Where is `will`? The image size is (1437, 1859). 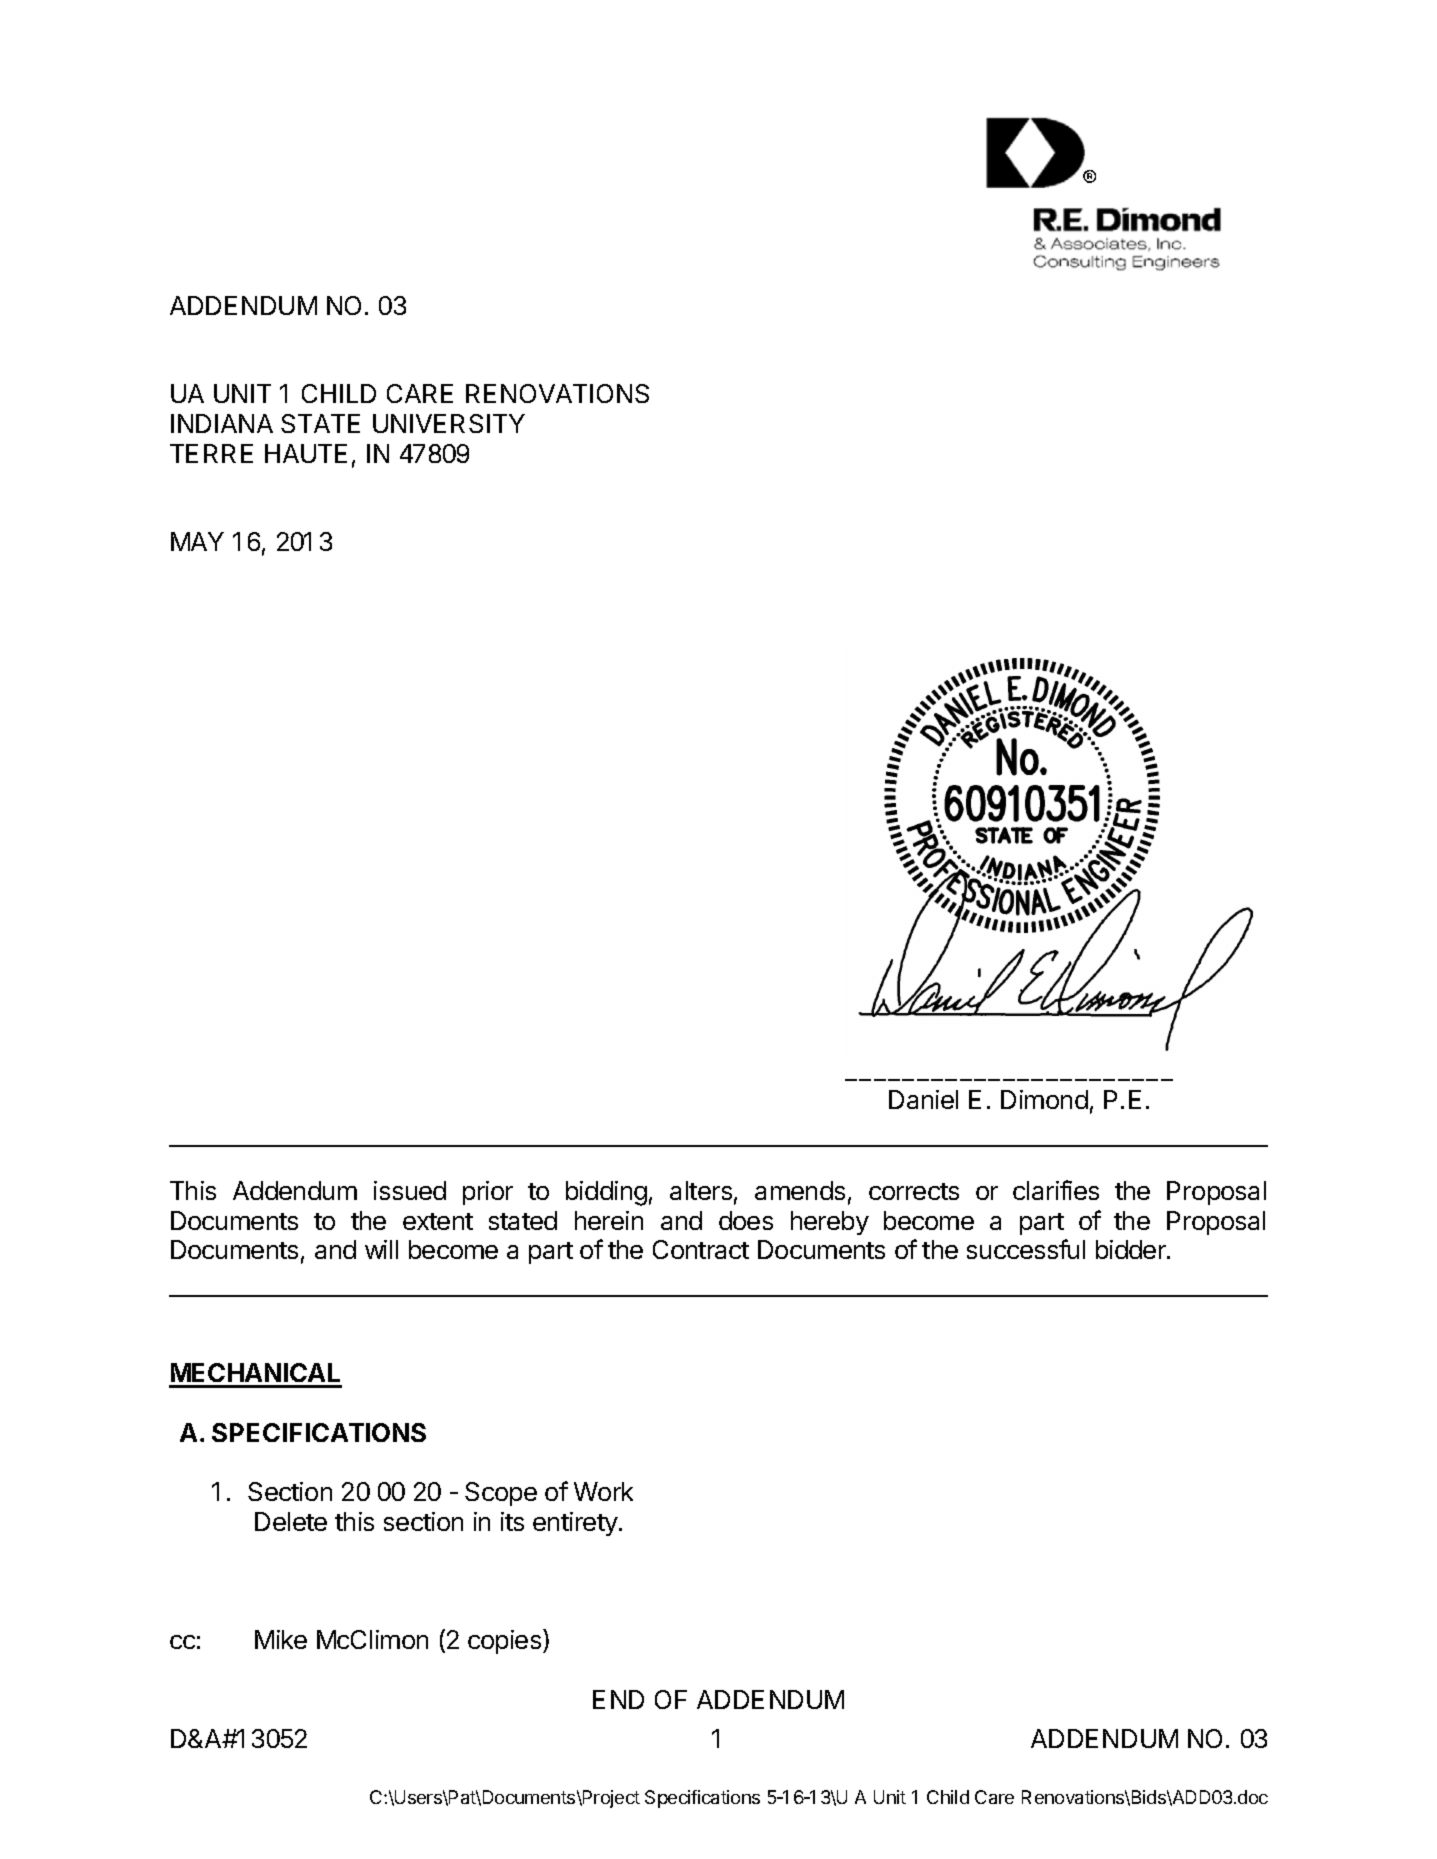 will is located at coordinates (381, 1249).
